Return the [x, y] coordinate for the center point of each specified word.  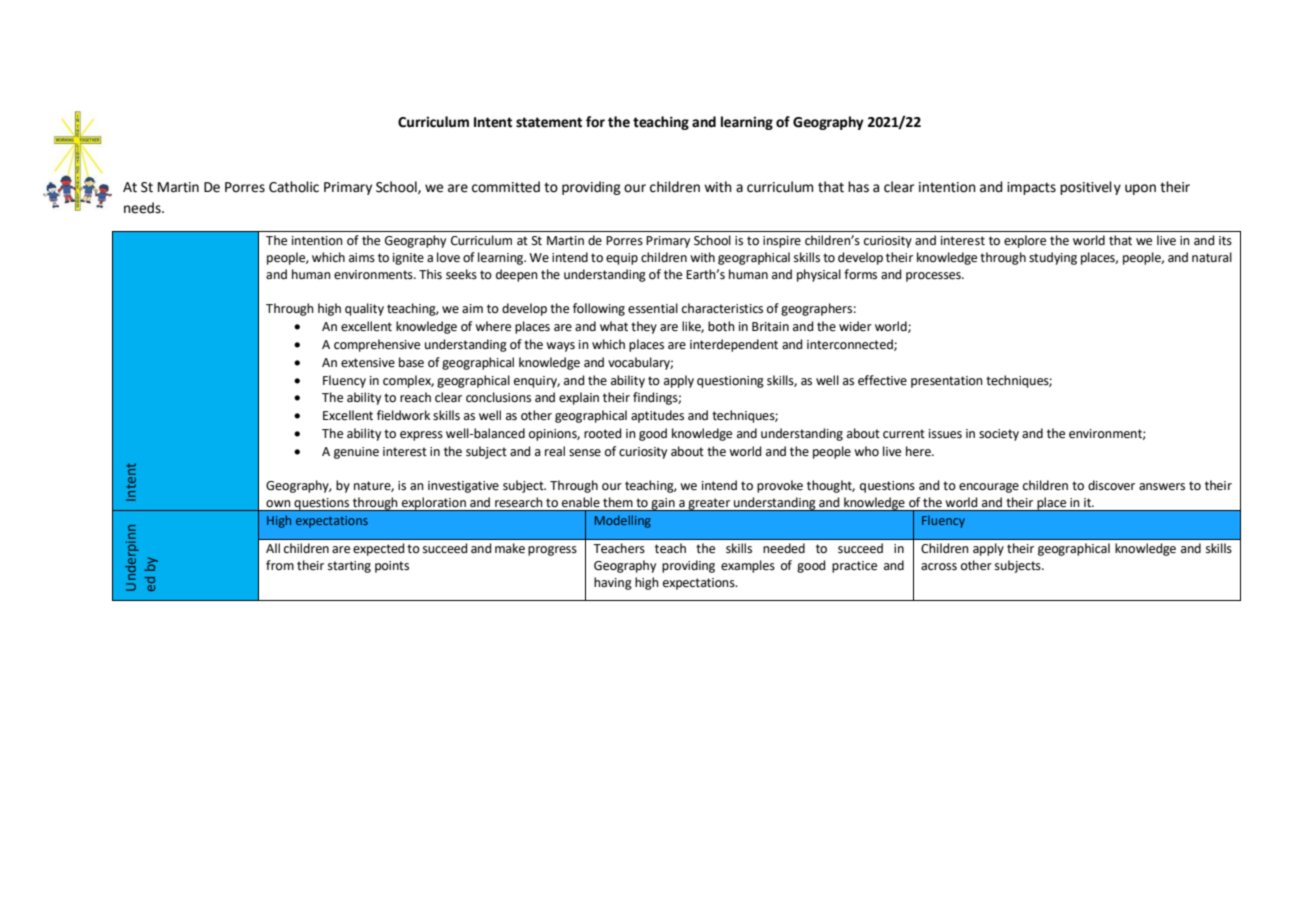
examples [748, 566]
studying [1053, 258]
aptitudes [657, 416]
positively [1090, 188]
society [999, 435]
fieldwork [403, 415]
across [939, 567]
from [280, 565]
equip [622, 259]
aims [362, 258]
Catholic [294, 187]
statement [549, 122]
